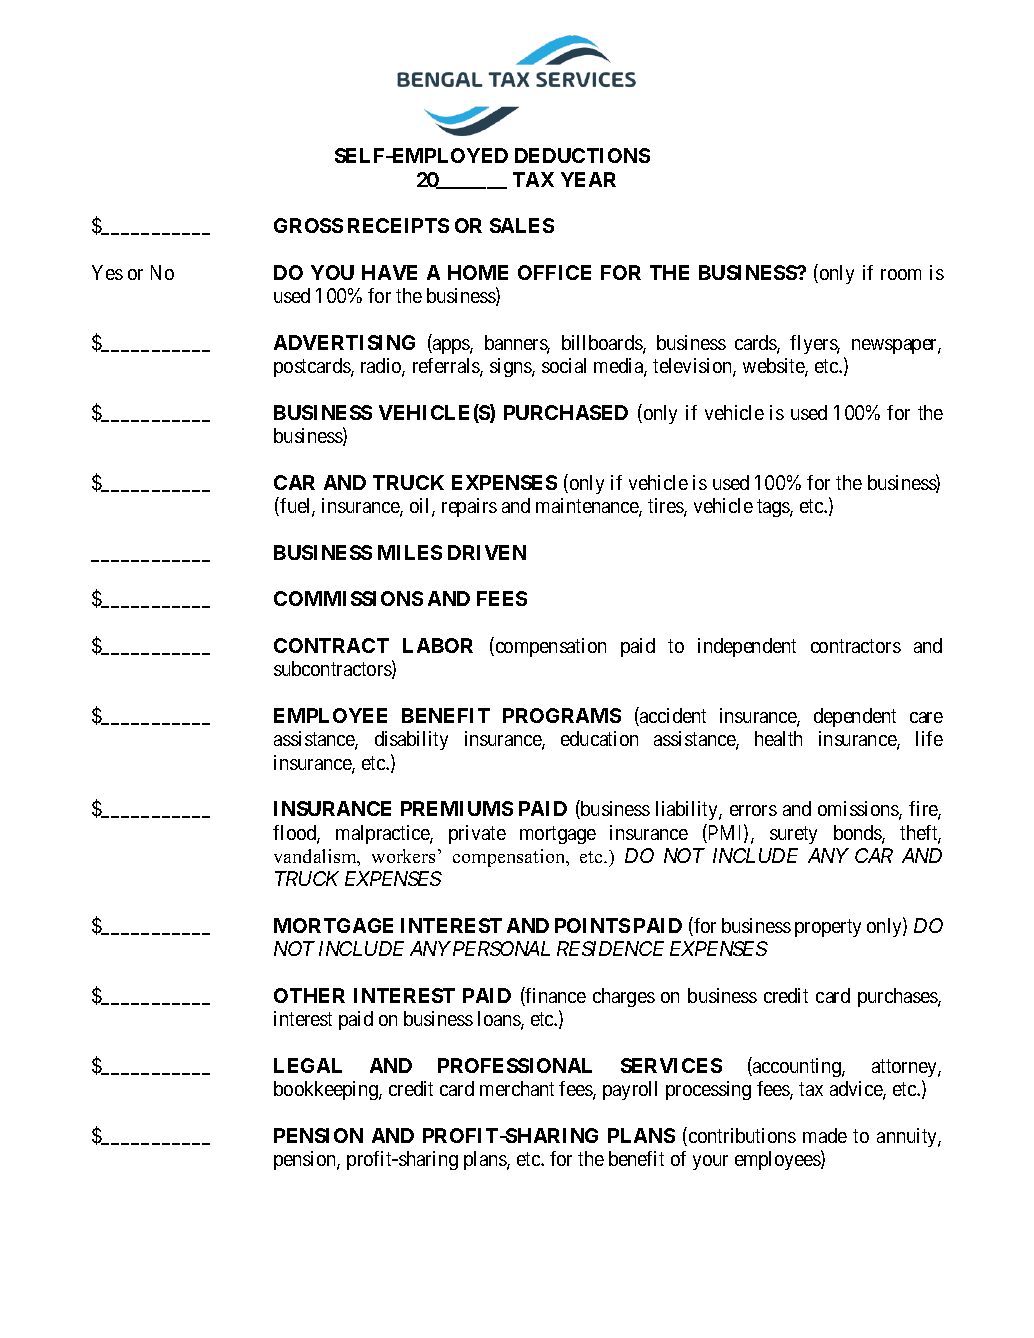  What do you see at coordinates (522, 225) in the screenshot?
I see `SALES` at bounding box center [522, 225].
